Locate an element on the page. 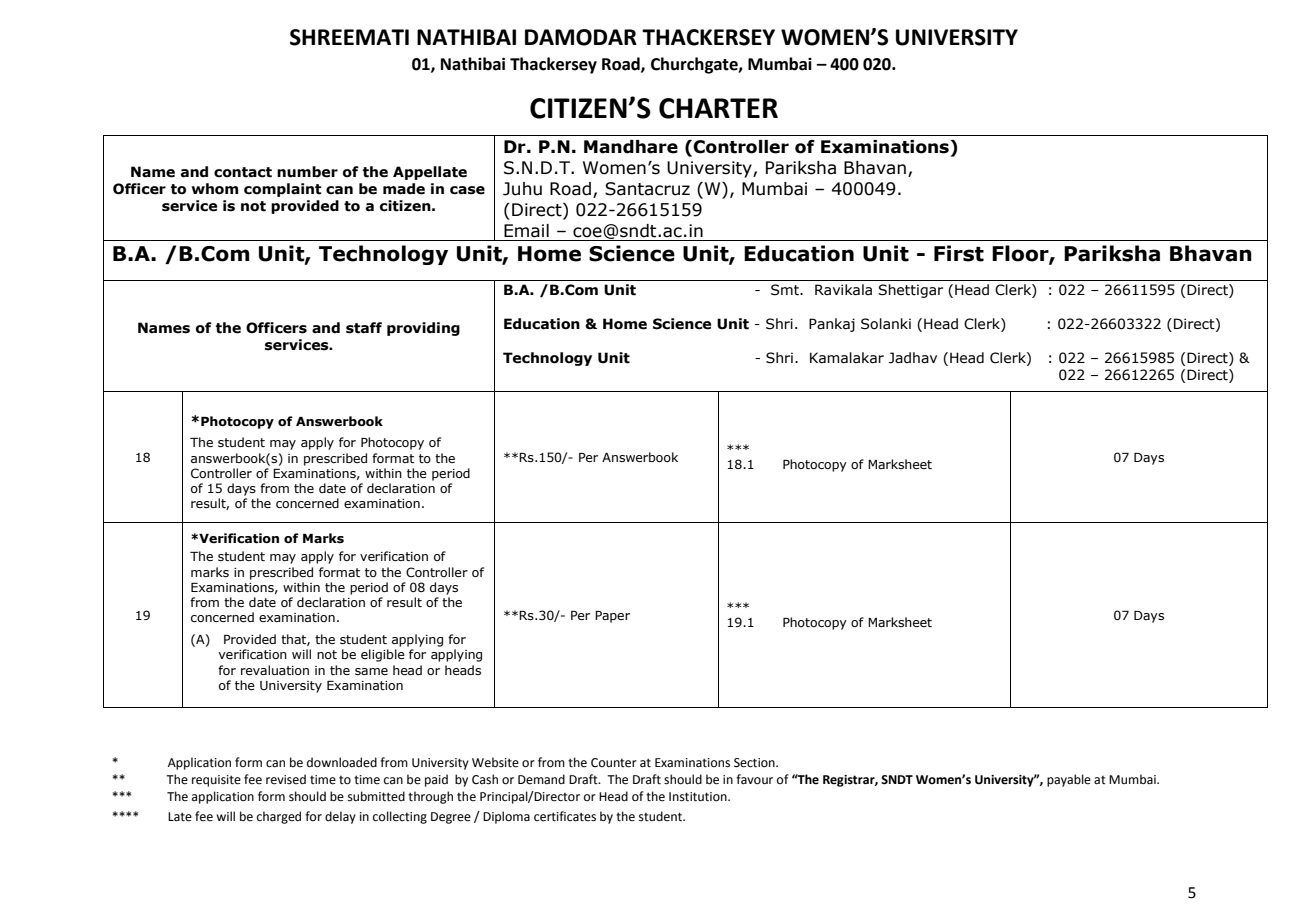  First is located at coordinates (959, 253).
